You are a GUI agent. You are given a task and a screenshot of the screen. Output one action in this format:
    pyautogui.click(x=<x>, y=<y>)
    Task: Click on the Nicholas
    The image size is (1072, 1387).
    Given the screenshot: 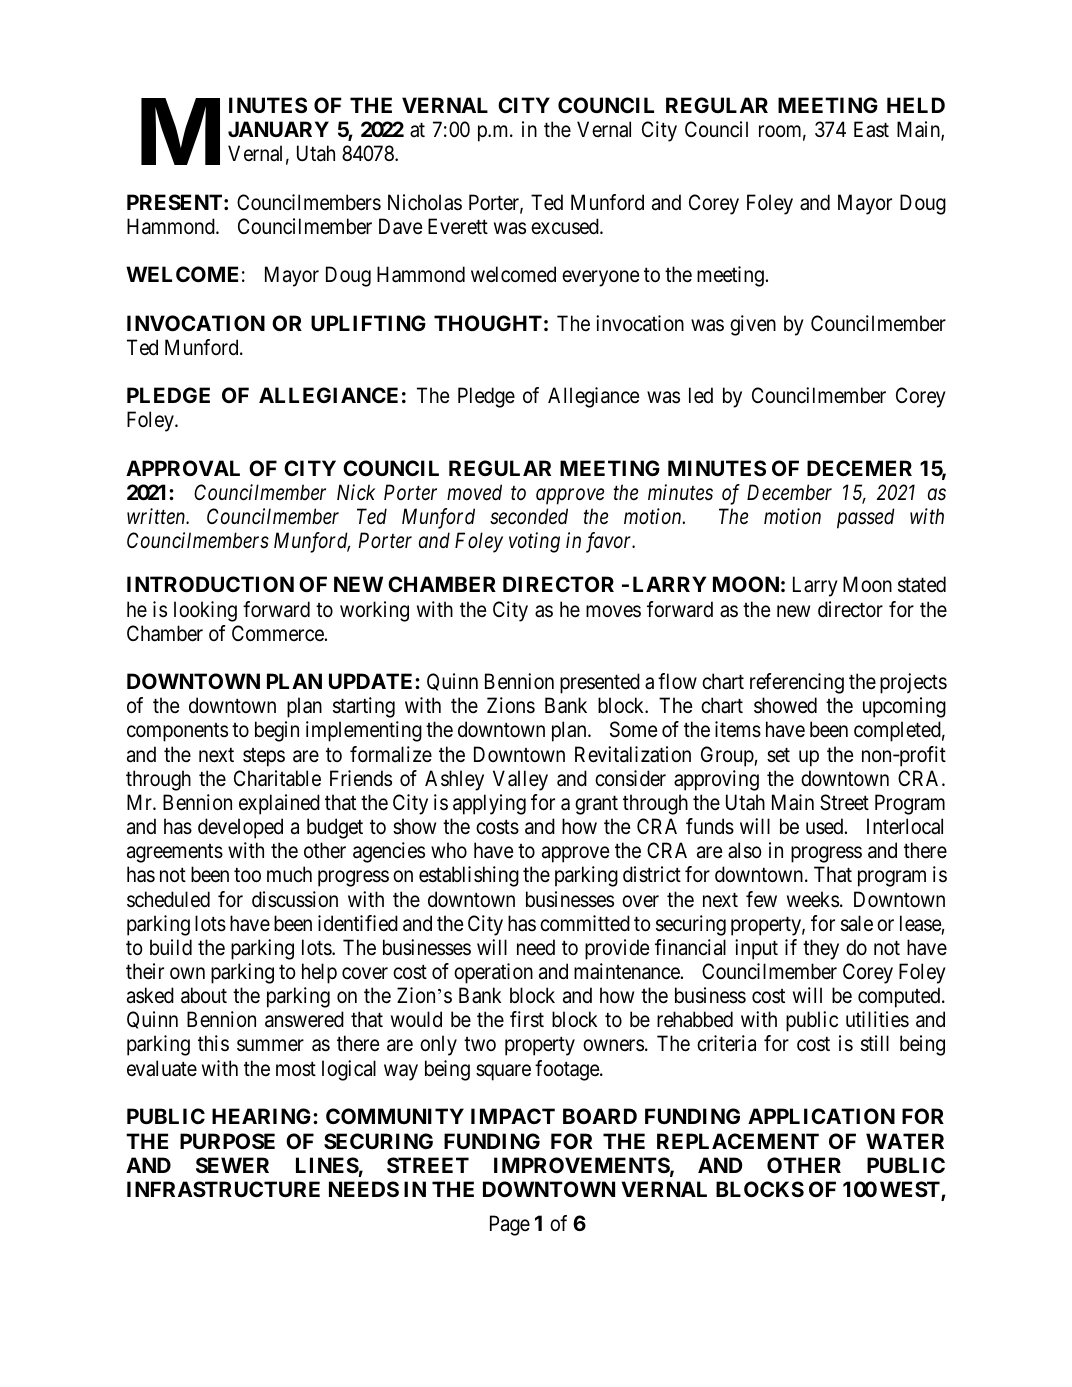 What is the action you would take?
    pyautogui.click(x=425, y=202)
